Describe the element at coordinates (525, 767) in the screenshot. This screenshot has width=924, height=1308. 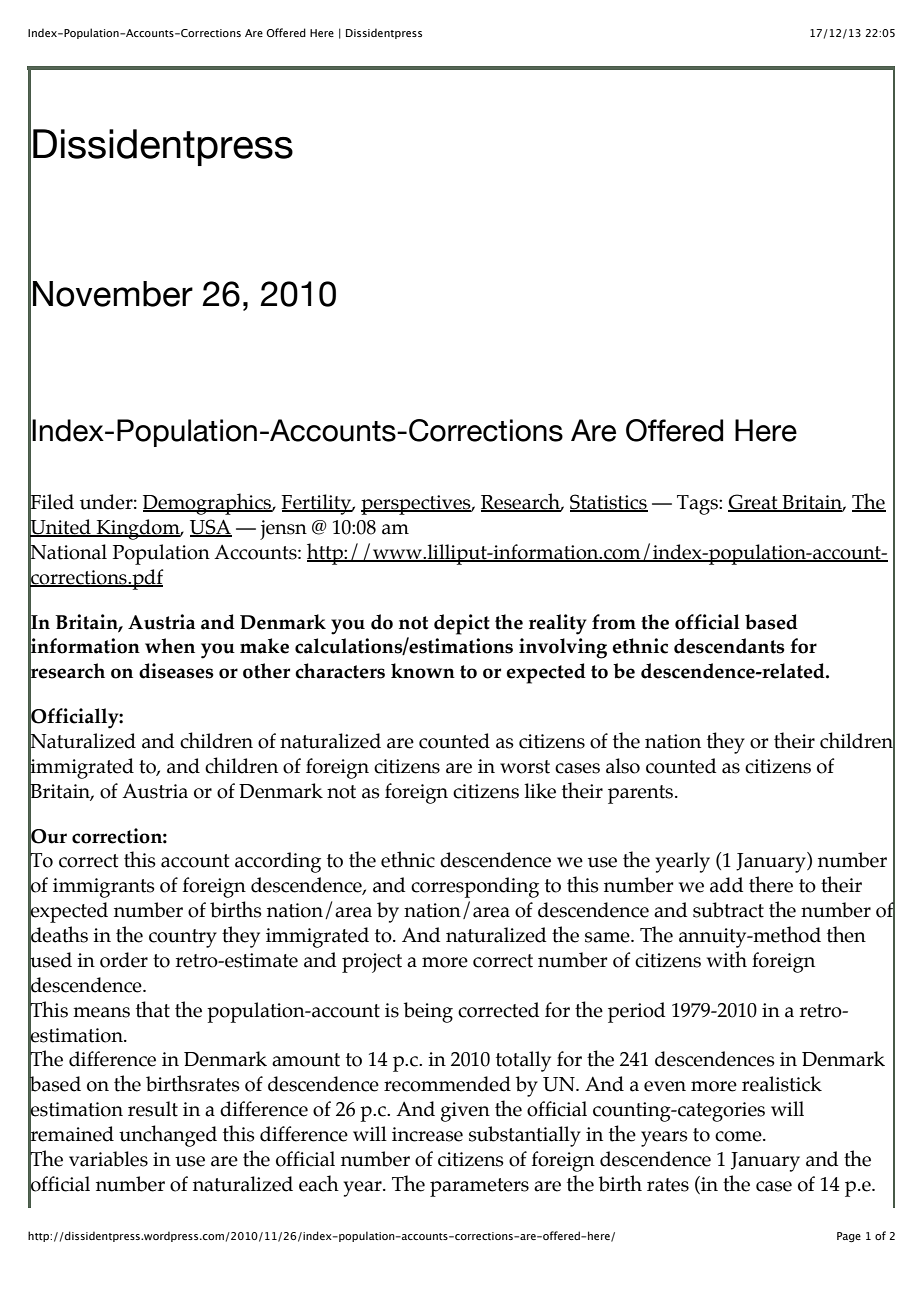
I see `worst` at that location.
